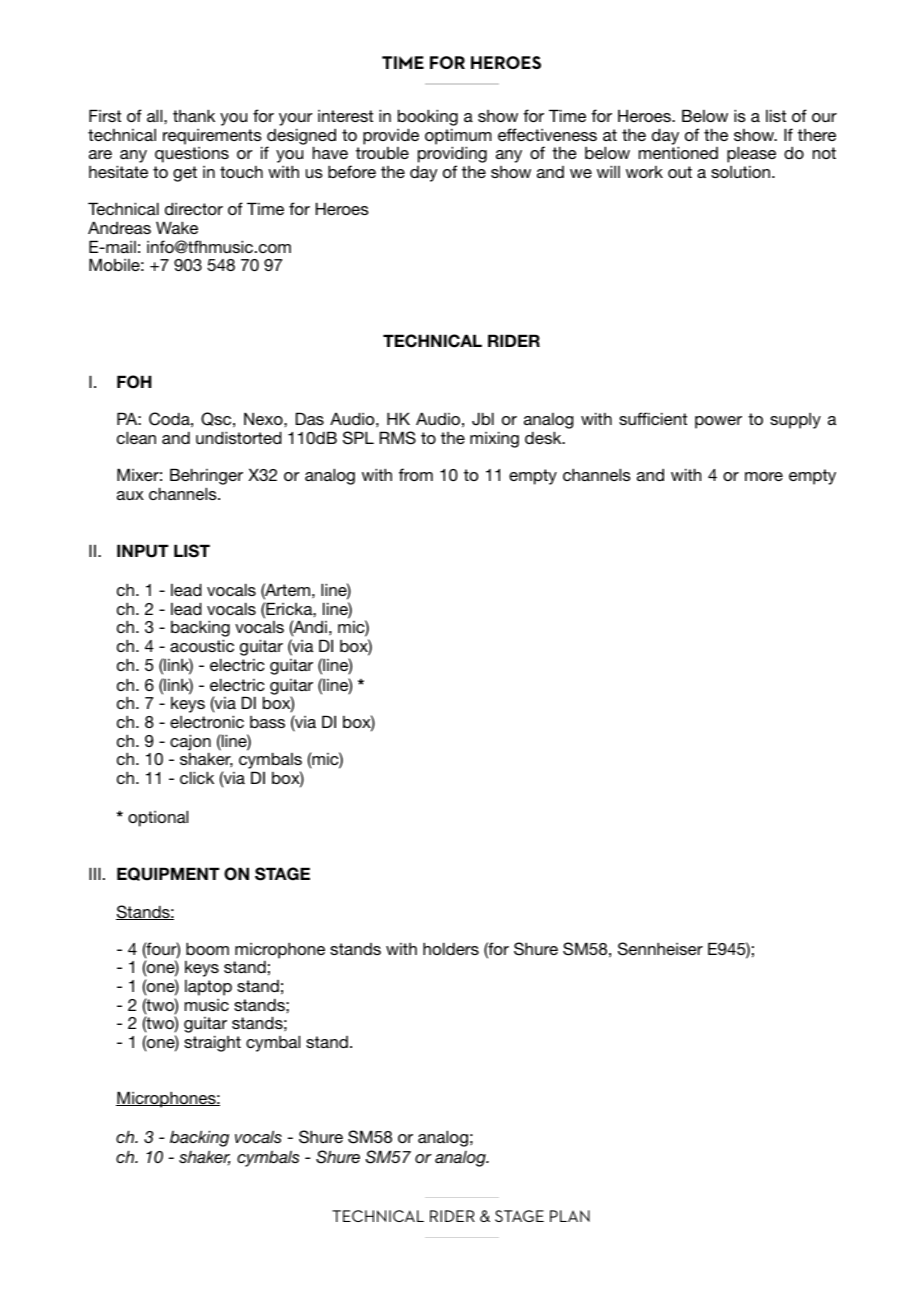 Image resolution: width=924 pixels, height=1308 pixels. I want to click on please, so click(751, 154).
